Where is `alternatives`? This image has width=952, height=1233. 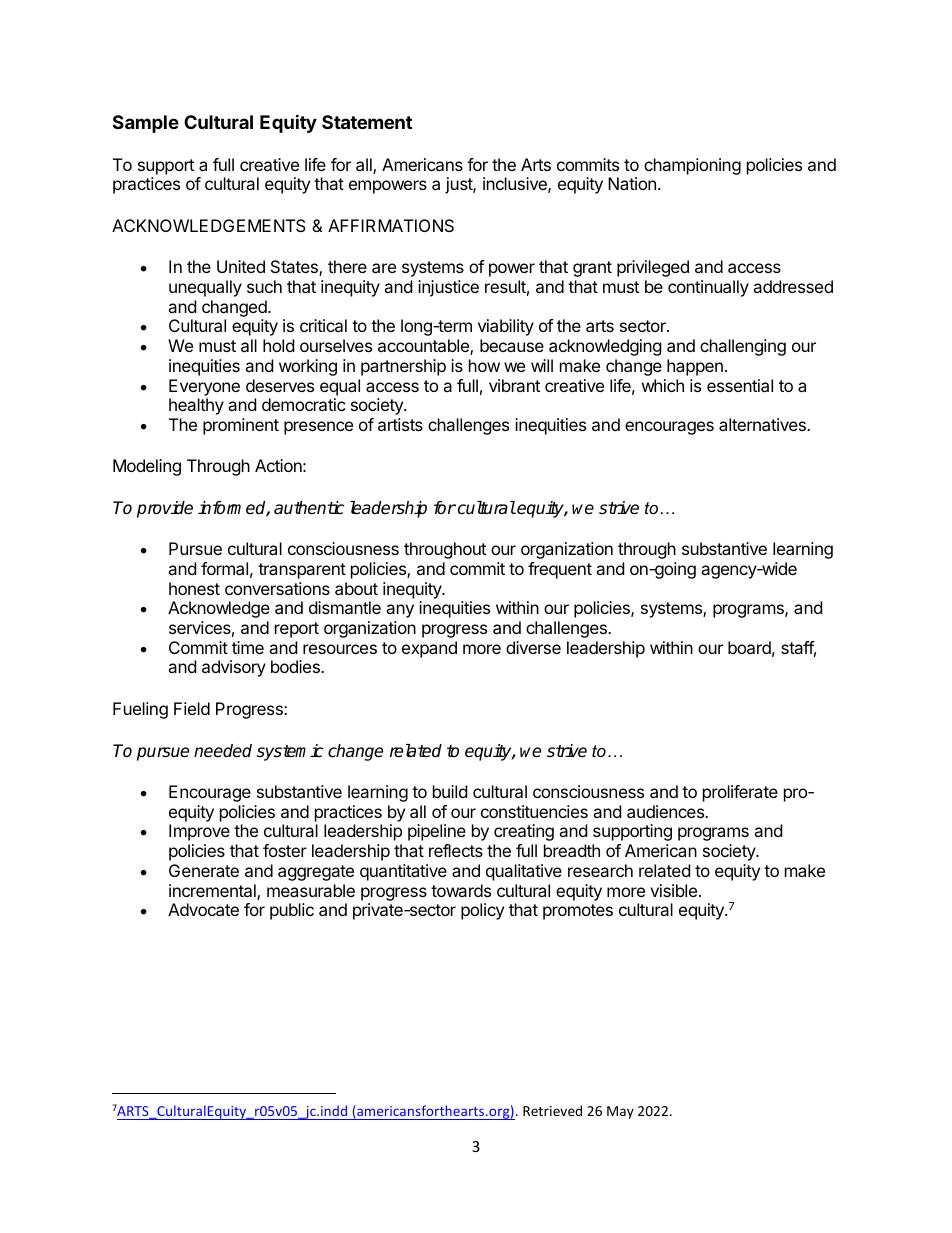
alternatives is located at coordinates (763, 424).
